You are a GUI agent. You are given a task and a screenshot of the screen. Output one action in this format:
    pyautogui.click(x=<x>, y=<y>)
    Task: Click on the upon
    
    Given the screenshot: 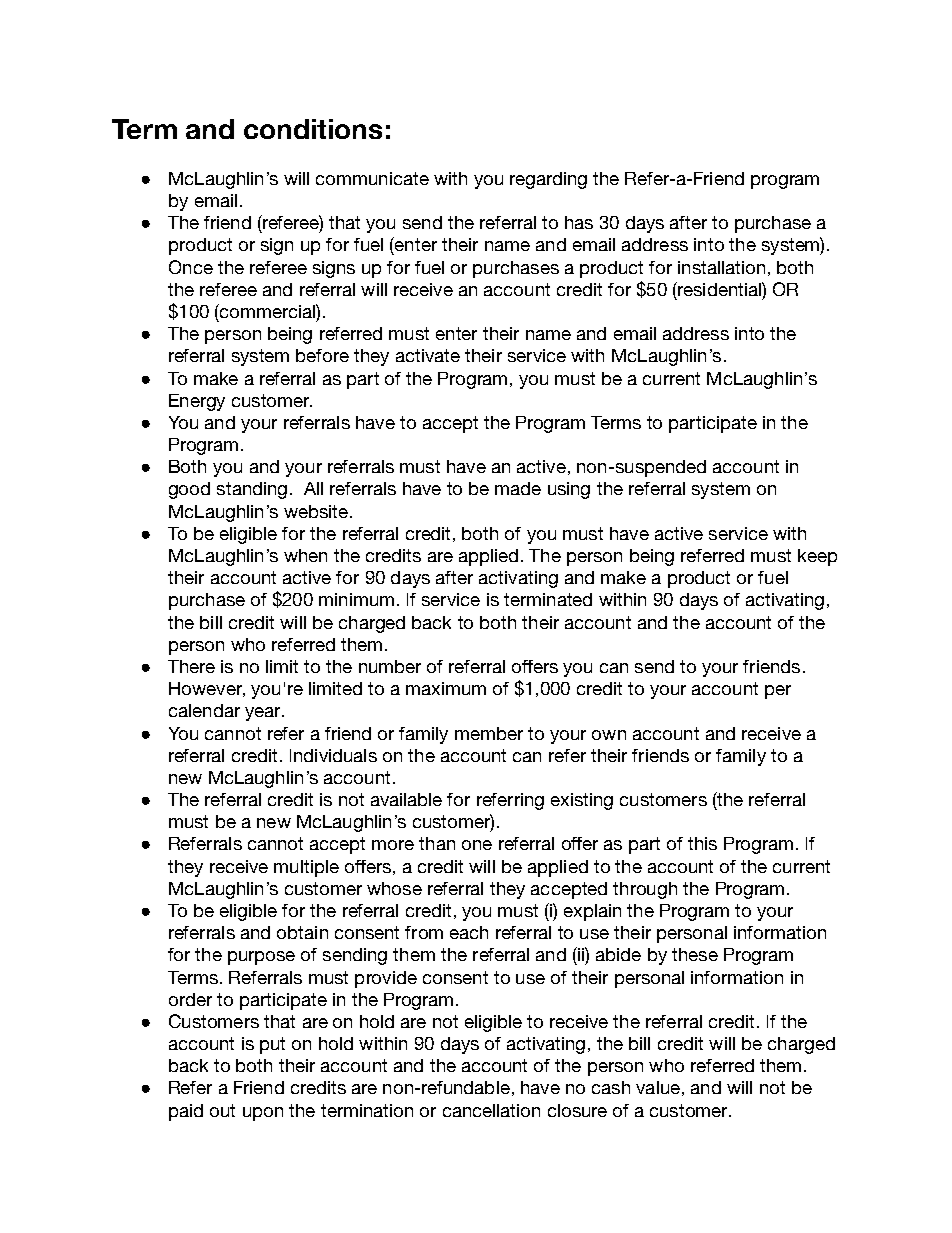 What is the action you would take?
    pyautogui.click(x=263, y=1114)
